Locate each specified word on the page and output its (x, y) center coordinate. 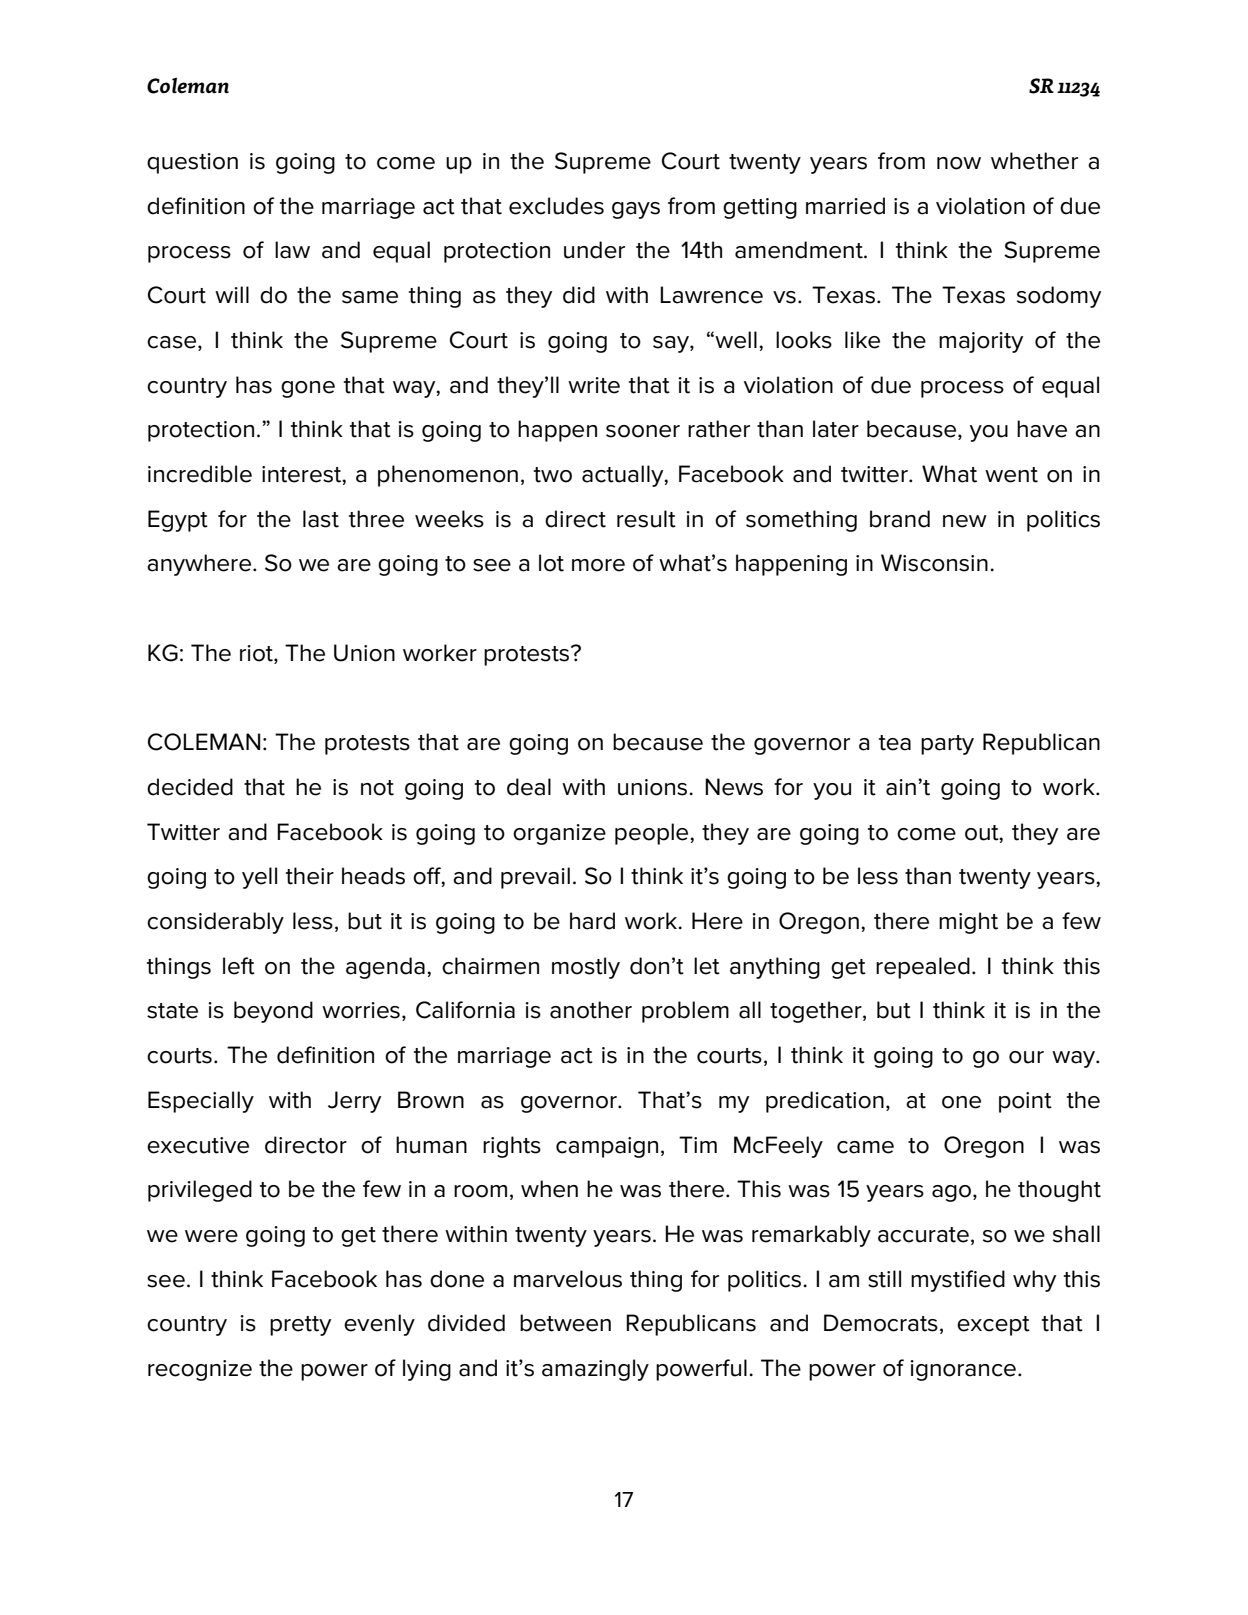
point (1025, 1102)
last (321, 519)
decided (190, 787)
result (646, 519)
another (591, 1010)
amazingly (595, 1370)
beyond (273, 1012)
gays (636, 210)
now (959, 163)
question (192, 163)
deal (529, 787)
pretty (300, 1326)
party (947, 745)
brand (900, 519)
